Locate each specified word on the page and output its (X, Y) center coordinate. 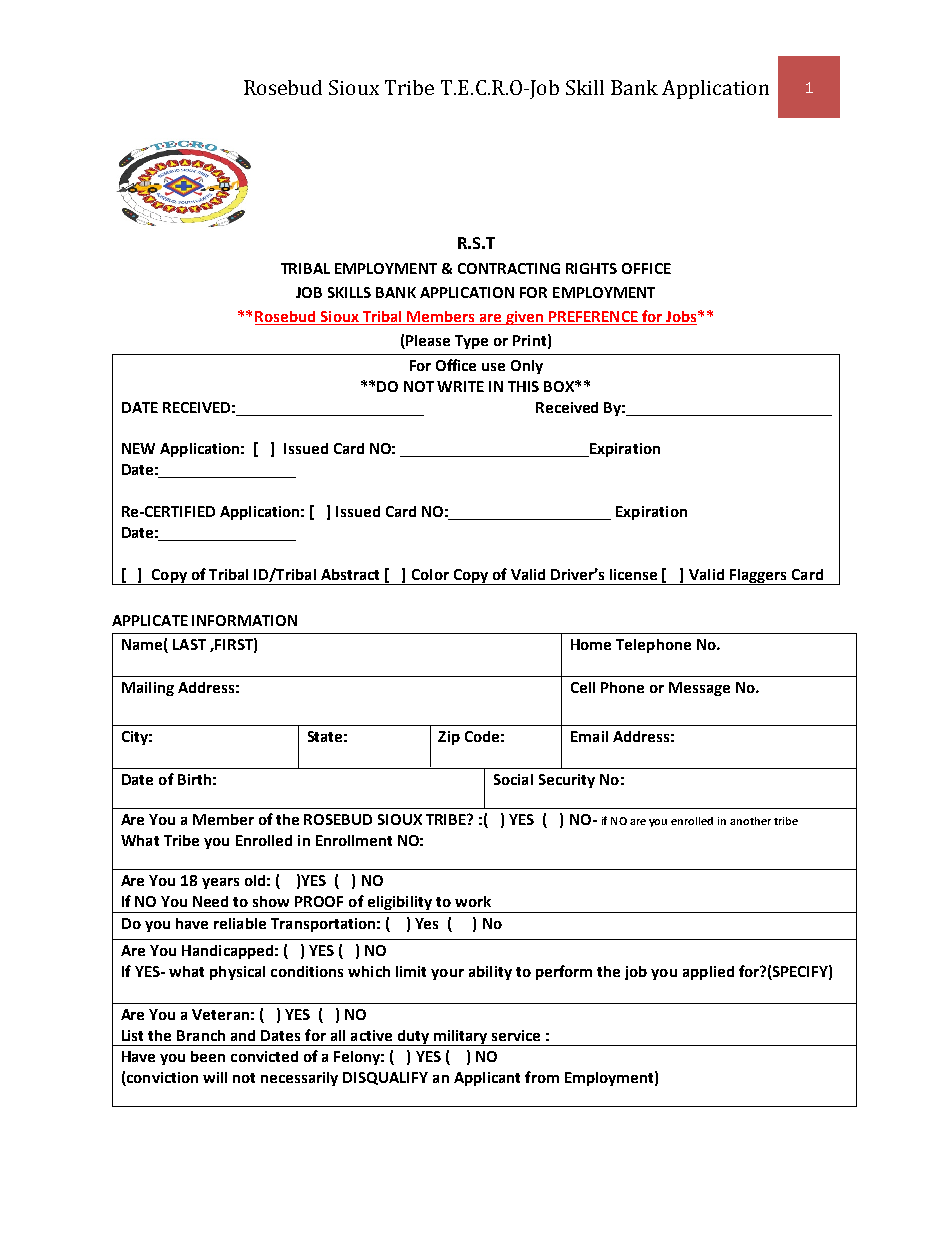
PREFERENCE (593, 318)
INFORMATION (244, 620)
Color (430, 574)
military (461, 1038)
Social (513, 779)
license (633, 574)
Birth (194, 779)
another (750, 821)
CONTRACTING (509, 268)
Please (427, 342)
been (208, 1056)
